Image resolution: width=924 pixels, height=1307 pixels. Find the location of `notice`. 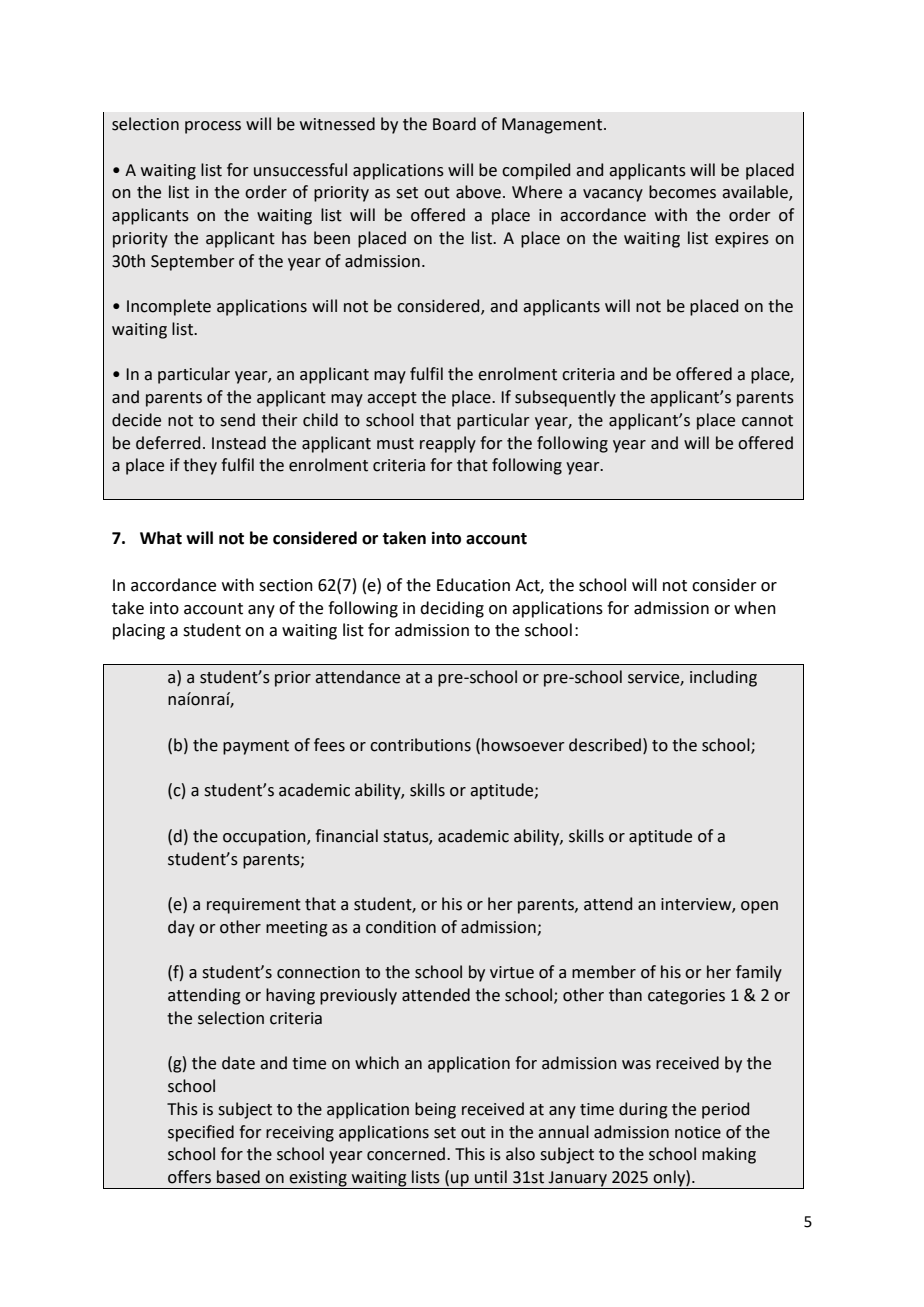

notice is located at coordinates (698, 1132).
